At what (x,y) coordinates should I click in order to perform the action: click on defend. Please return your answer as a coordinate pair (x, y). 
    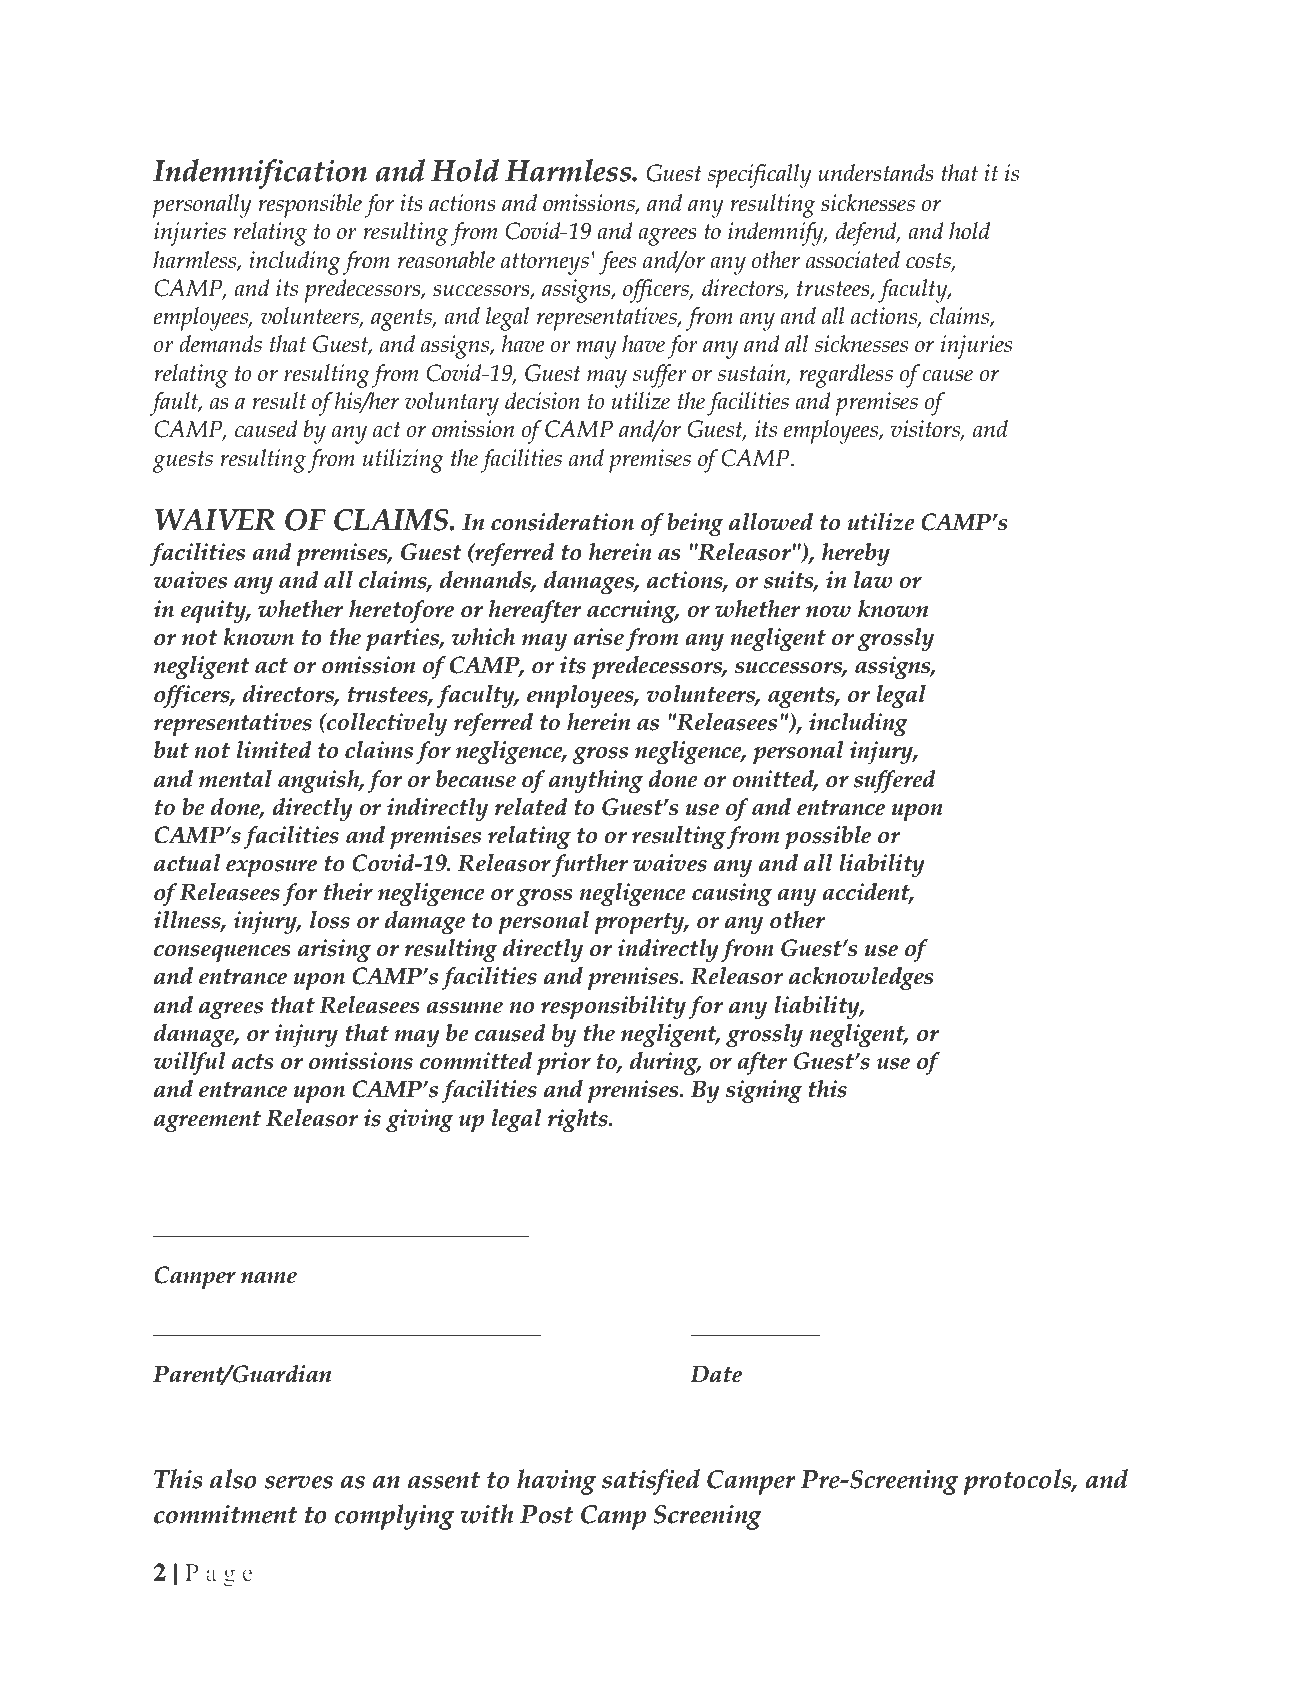
    Looking at the image, I should click on (867, 234).
